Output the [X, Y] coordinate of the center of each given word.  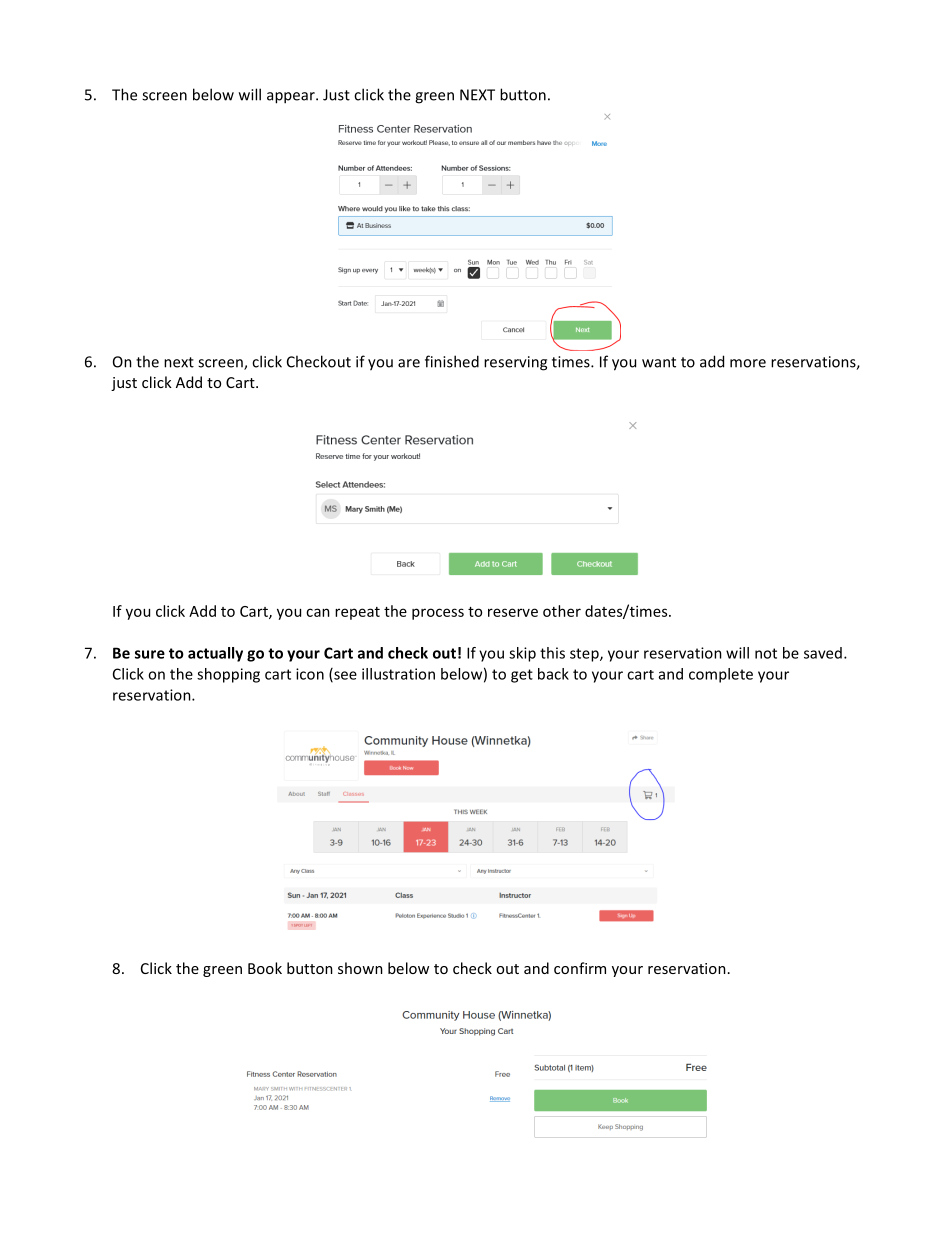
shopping [228, 675]
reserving [515, 363]
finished [452, 361]
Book [265, 968]
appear [292, 98]
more [748, 363]
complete [721, 675]
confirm [580, 968]
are [409, 363]
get [522, 676]
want [659, 362]
